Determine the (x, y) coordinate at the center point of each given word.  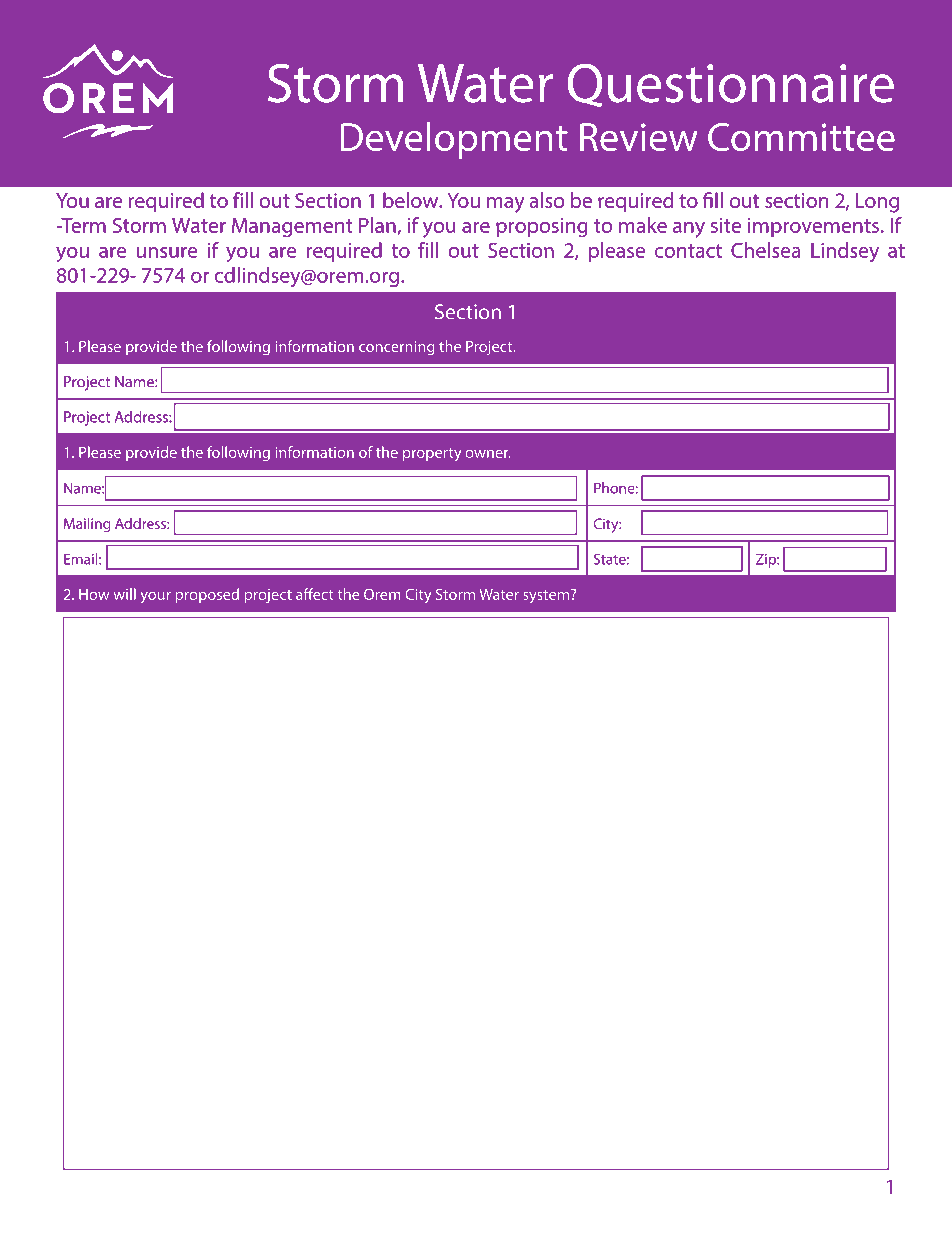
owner (488, 454)
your (155, 597)
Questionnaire (731, 86)
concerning (396, 348)
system (547, 596)
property (432, 454)
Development (454, 140)
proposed (207, 595)
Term (82, 225)
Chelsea (765, 250)
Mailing (87, 525)
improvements (813, 227)
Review (639, 137)
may (505, 205)
